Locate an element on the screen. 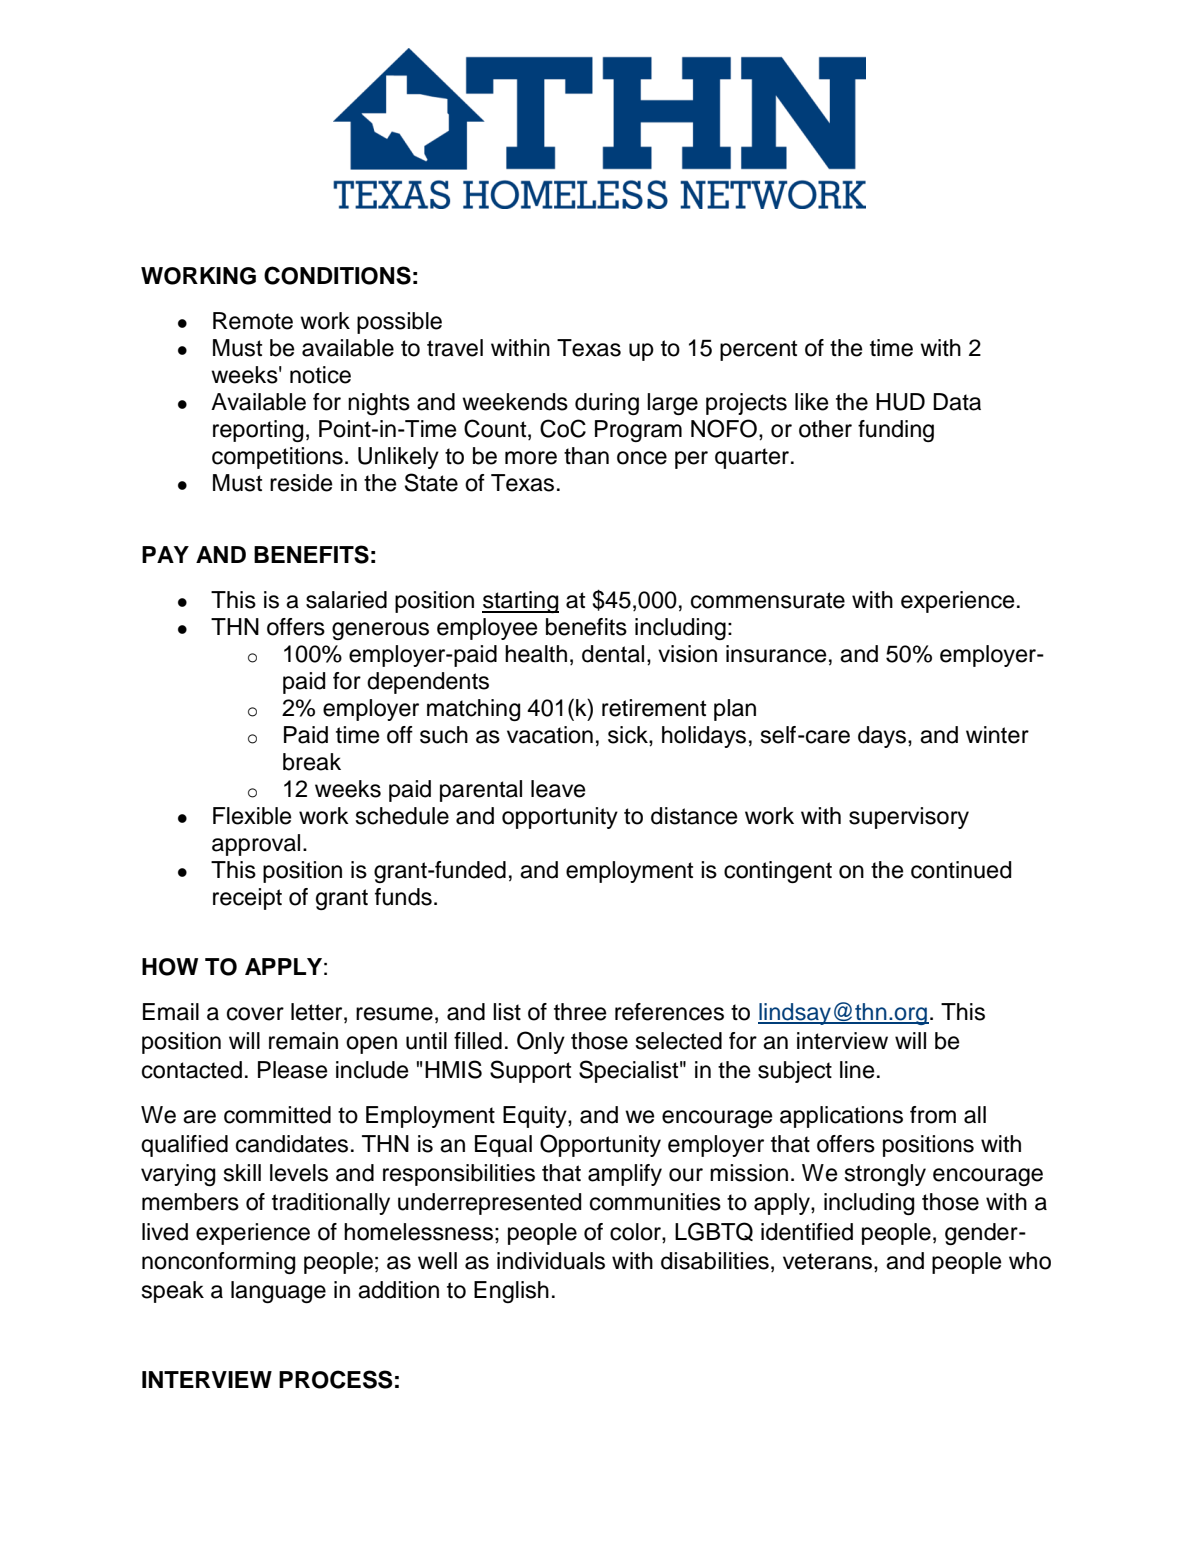  supervisory is located at coordinates (909, 818).
